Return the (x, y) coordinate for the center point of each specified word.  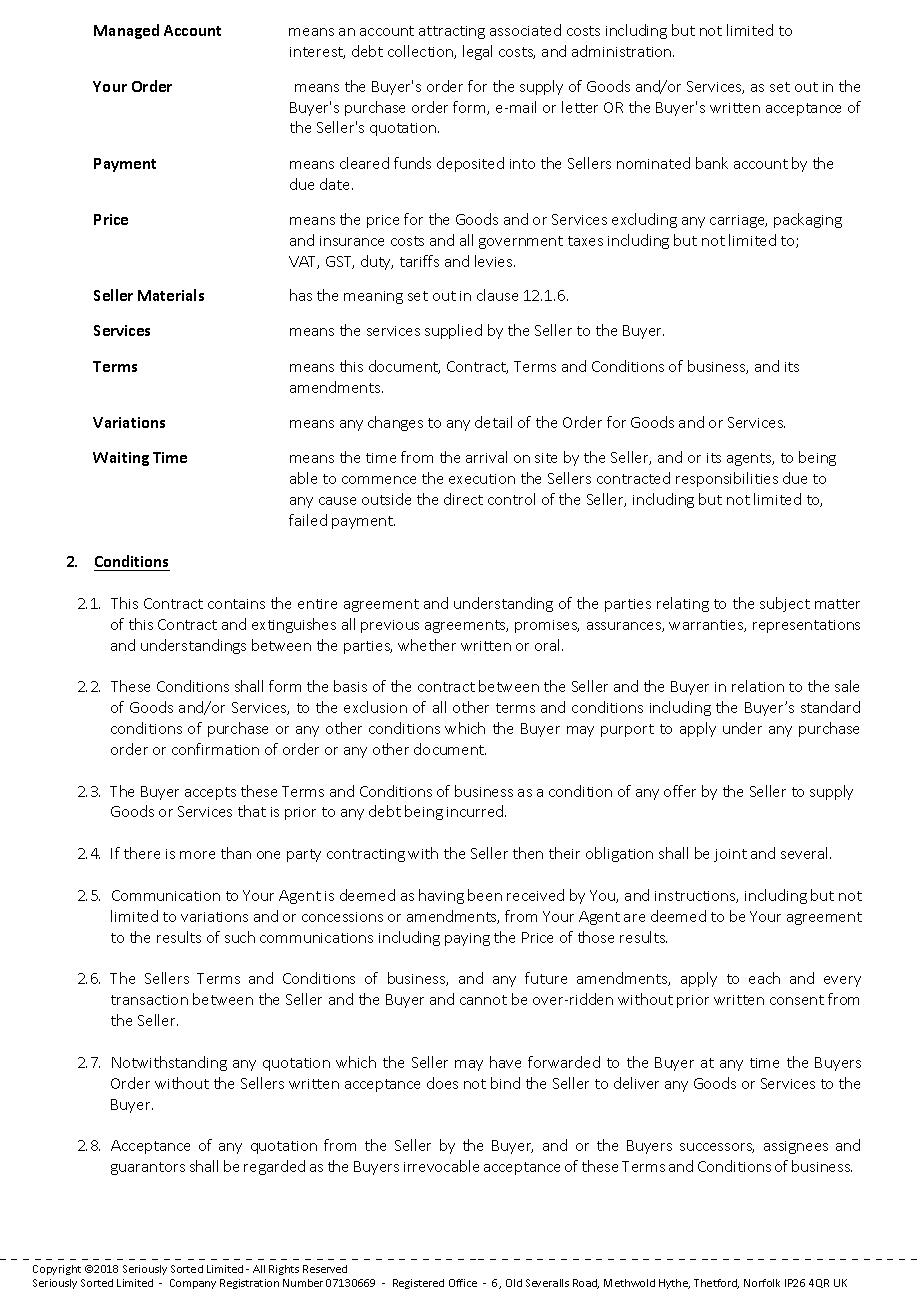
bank (712, 163)
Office (463, 1283)
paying (467, 939)
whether (427, 645)
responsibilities (727, 479)
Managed (126, 31)
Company (193, 1284)
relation (758, 686)
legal (477, 52)
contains (236, 604)
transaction (149, 1000)
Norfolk (762, 1283)
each (764, 978)
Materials (171, 295)
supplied (453, 331)
